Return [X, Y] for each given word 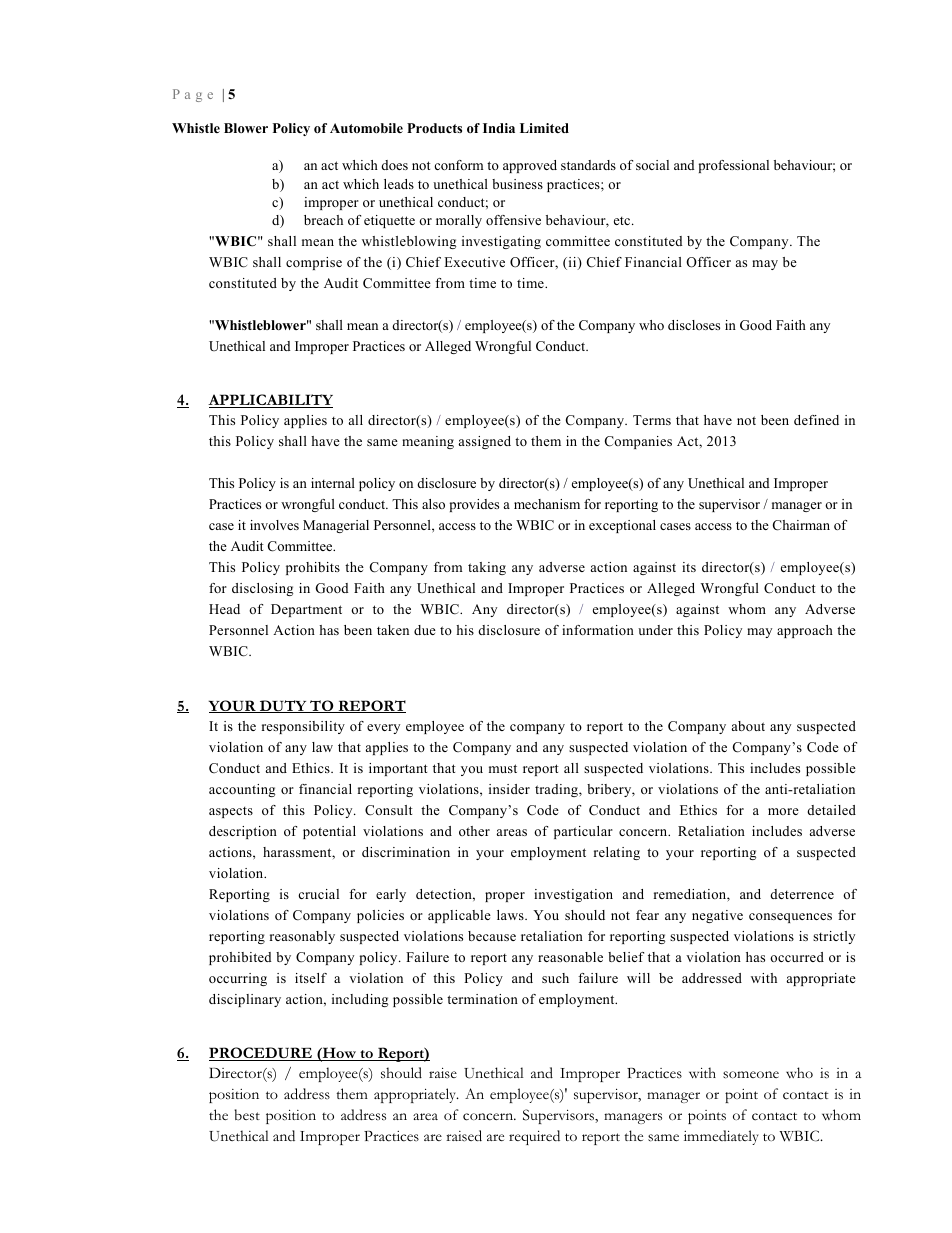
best [247, 1115]
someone [751, 1075]
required [534, 1137]
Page [193, 95]
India [499, 128]
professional [734, 166]
